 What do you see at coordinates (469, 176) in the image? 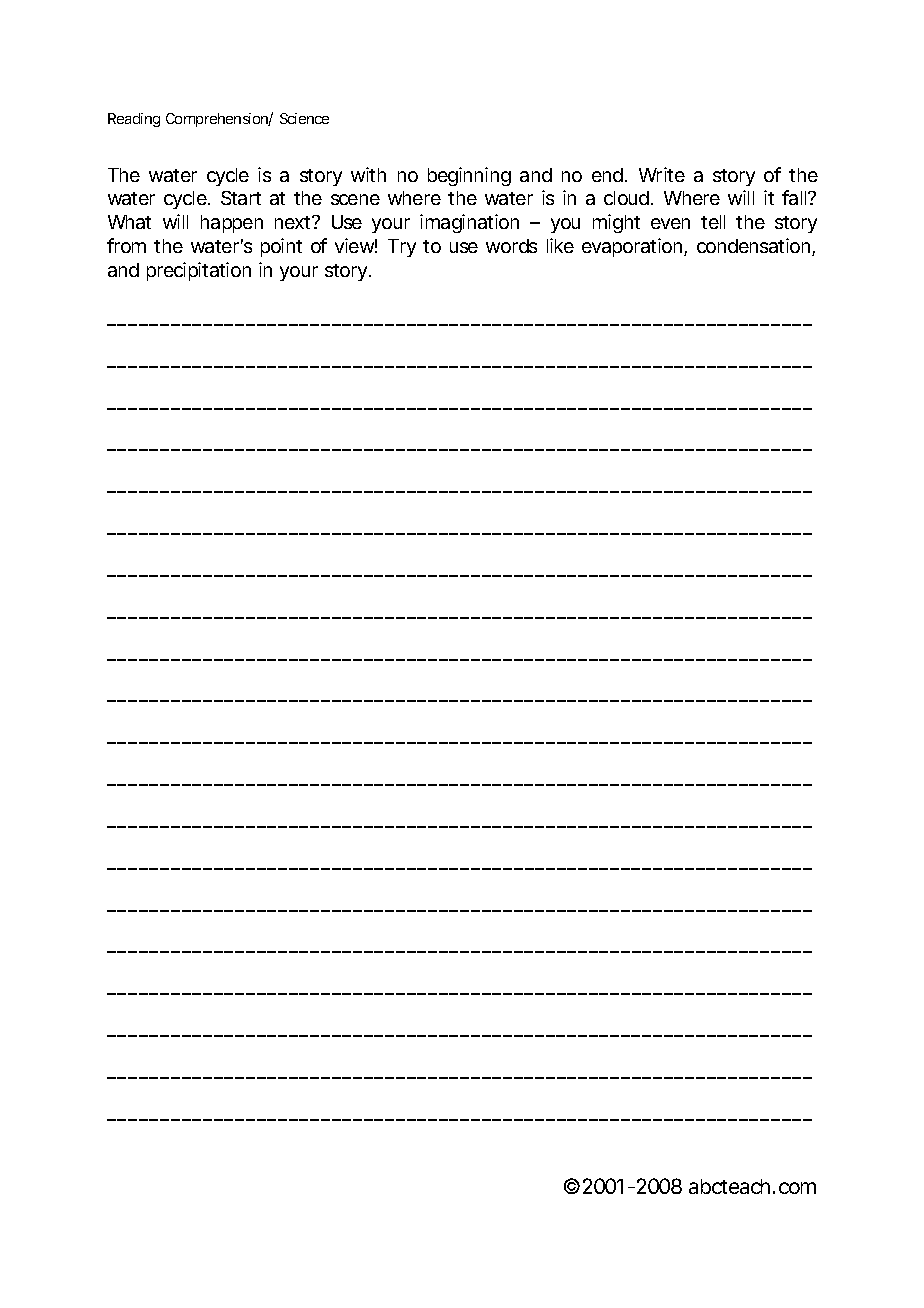
I see `beginning` at bounding box center [469, 176].
